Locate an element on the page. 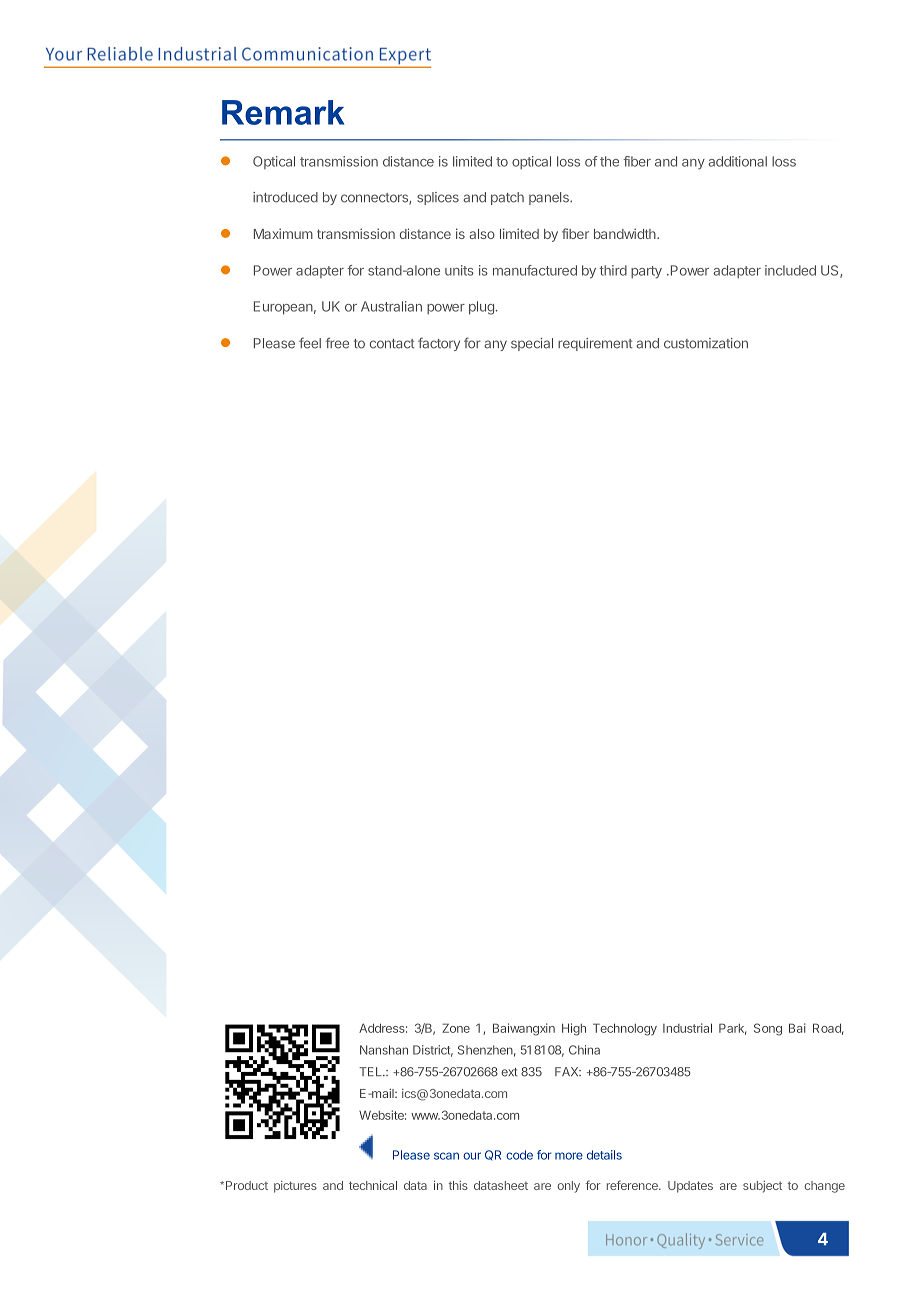 Image resolution: width=924 pixels, height=1308 pixels. Remark is located at coordinates (283, 112).
